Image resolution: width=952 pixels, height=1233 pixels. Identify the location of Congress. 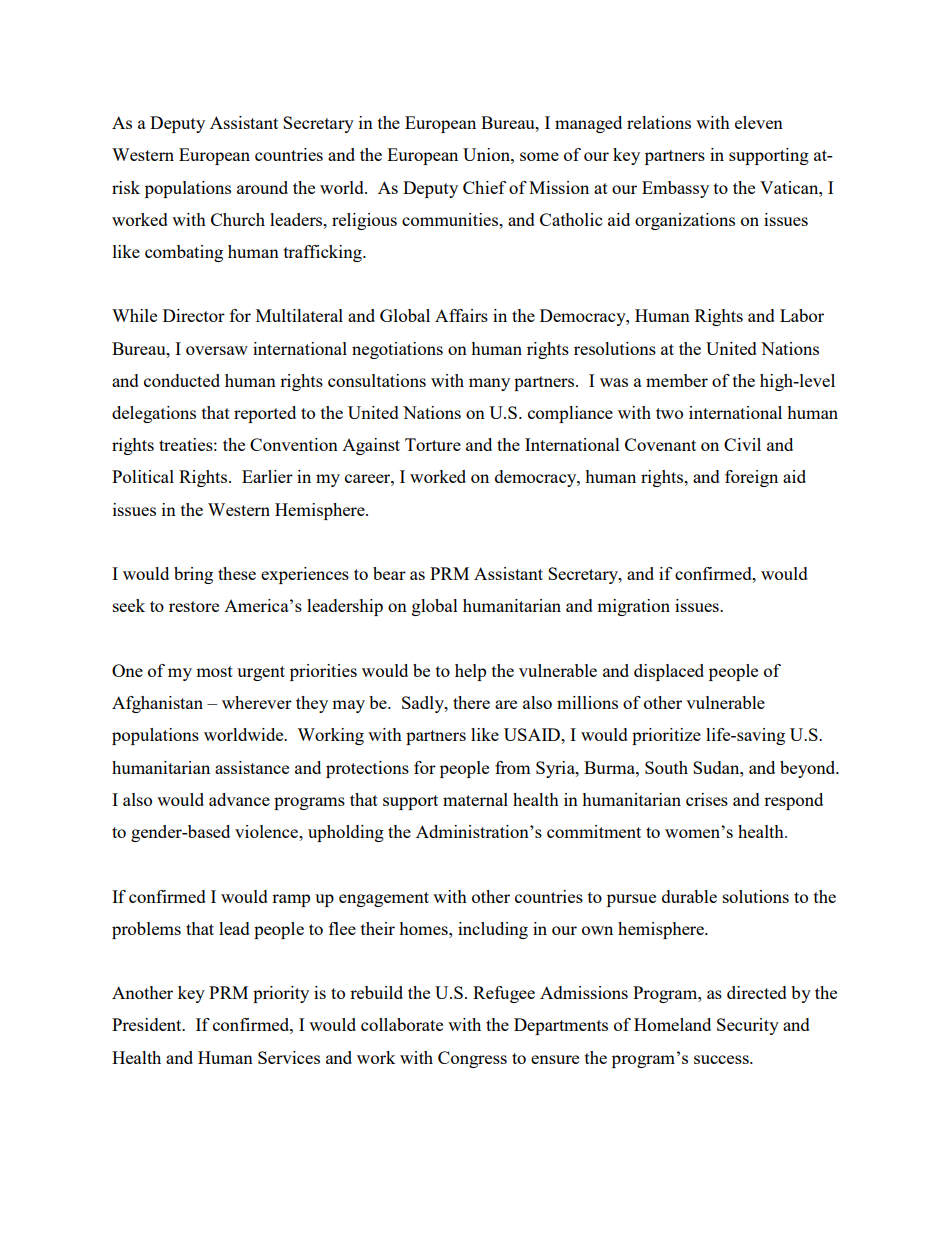
(472, 1059).
